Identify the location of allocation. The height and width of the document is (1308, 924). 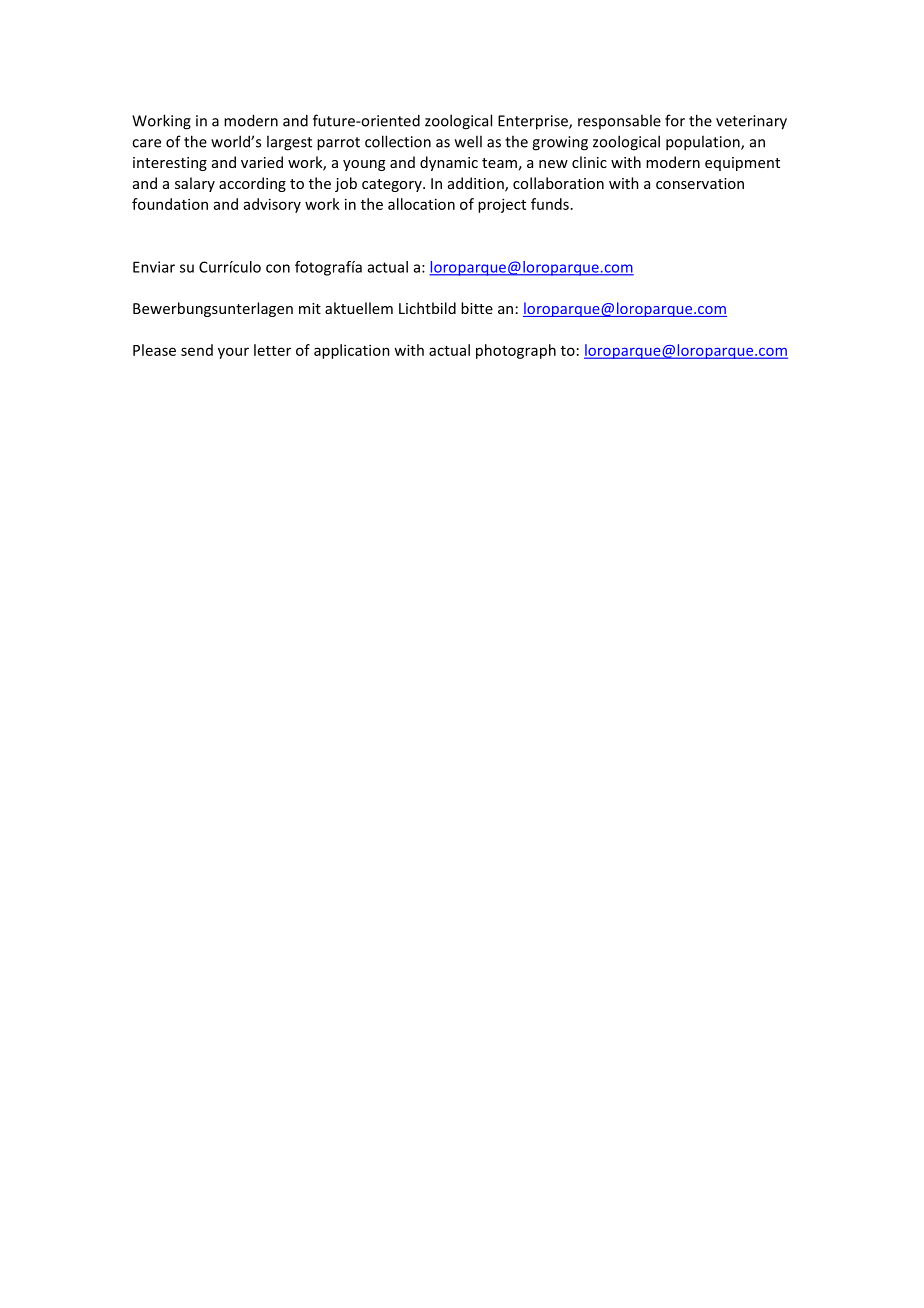
(421, 204).
